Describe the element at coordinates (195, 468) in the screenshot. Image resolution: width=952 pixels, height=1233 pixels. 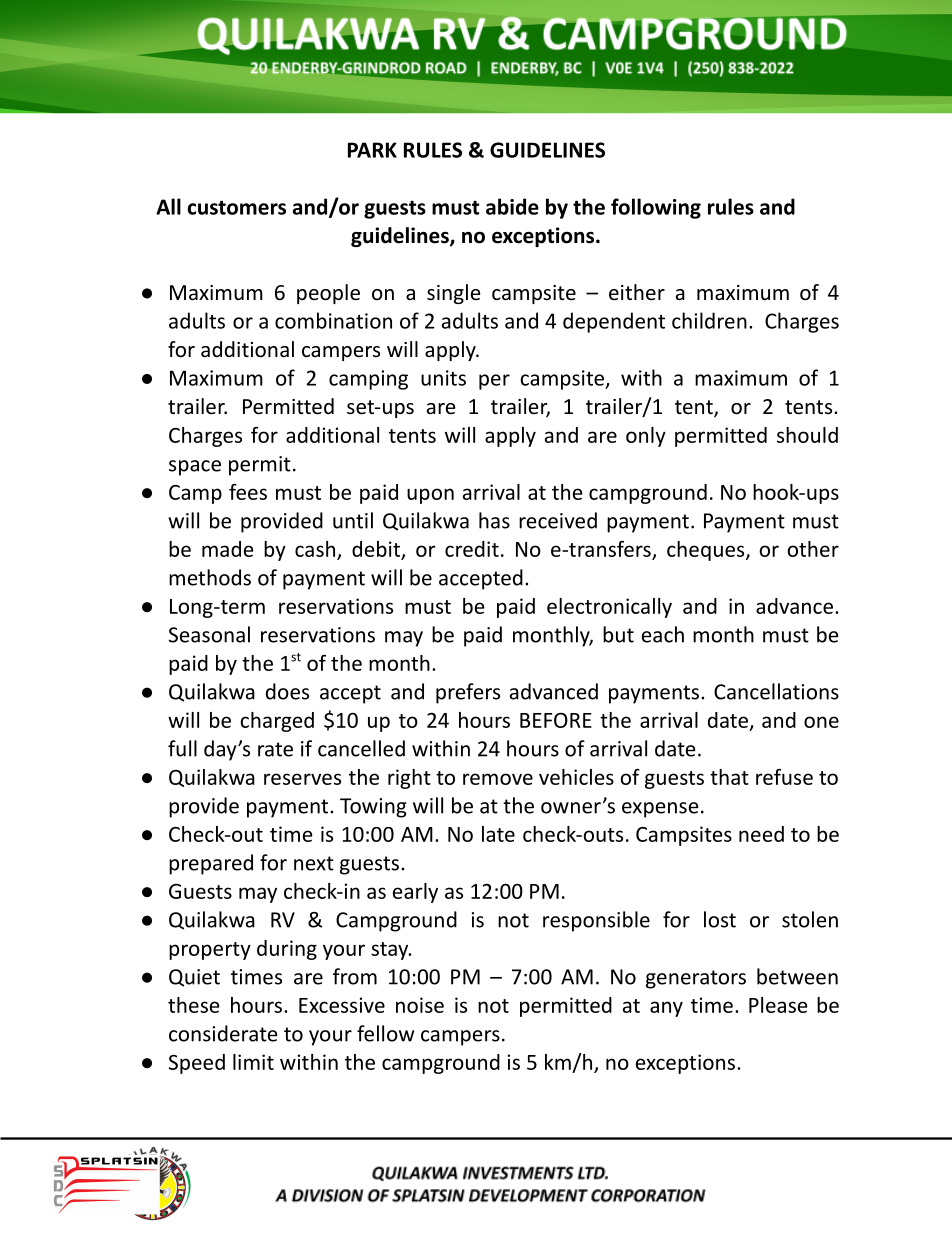
I see `space` at that location.
